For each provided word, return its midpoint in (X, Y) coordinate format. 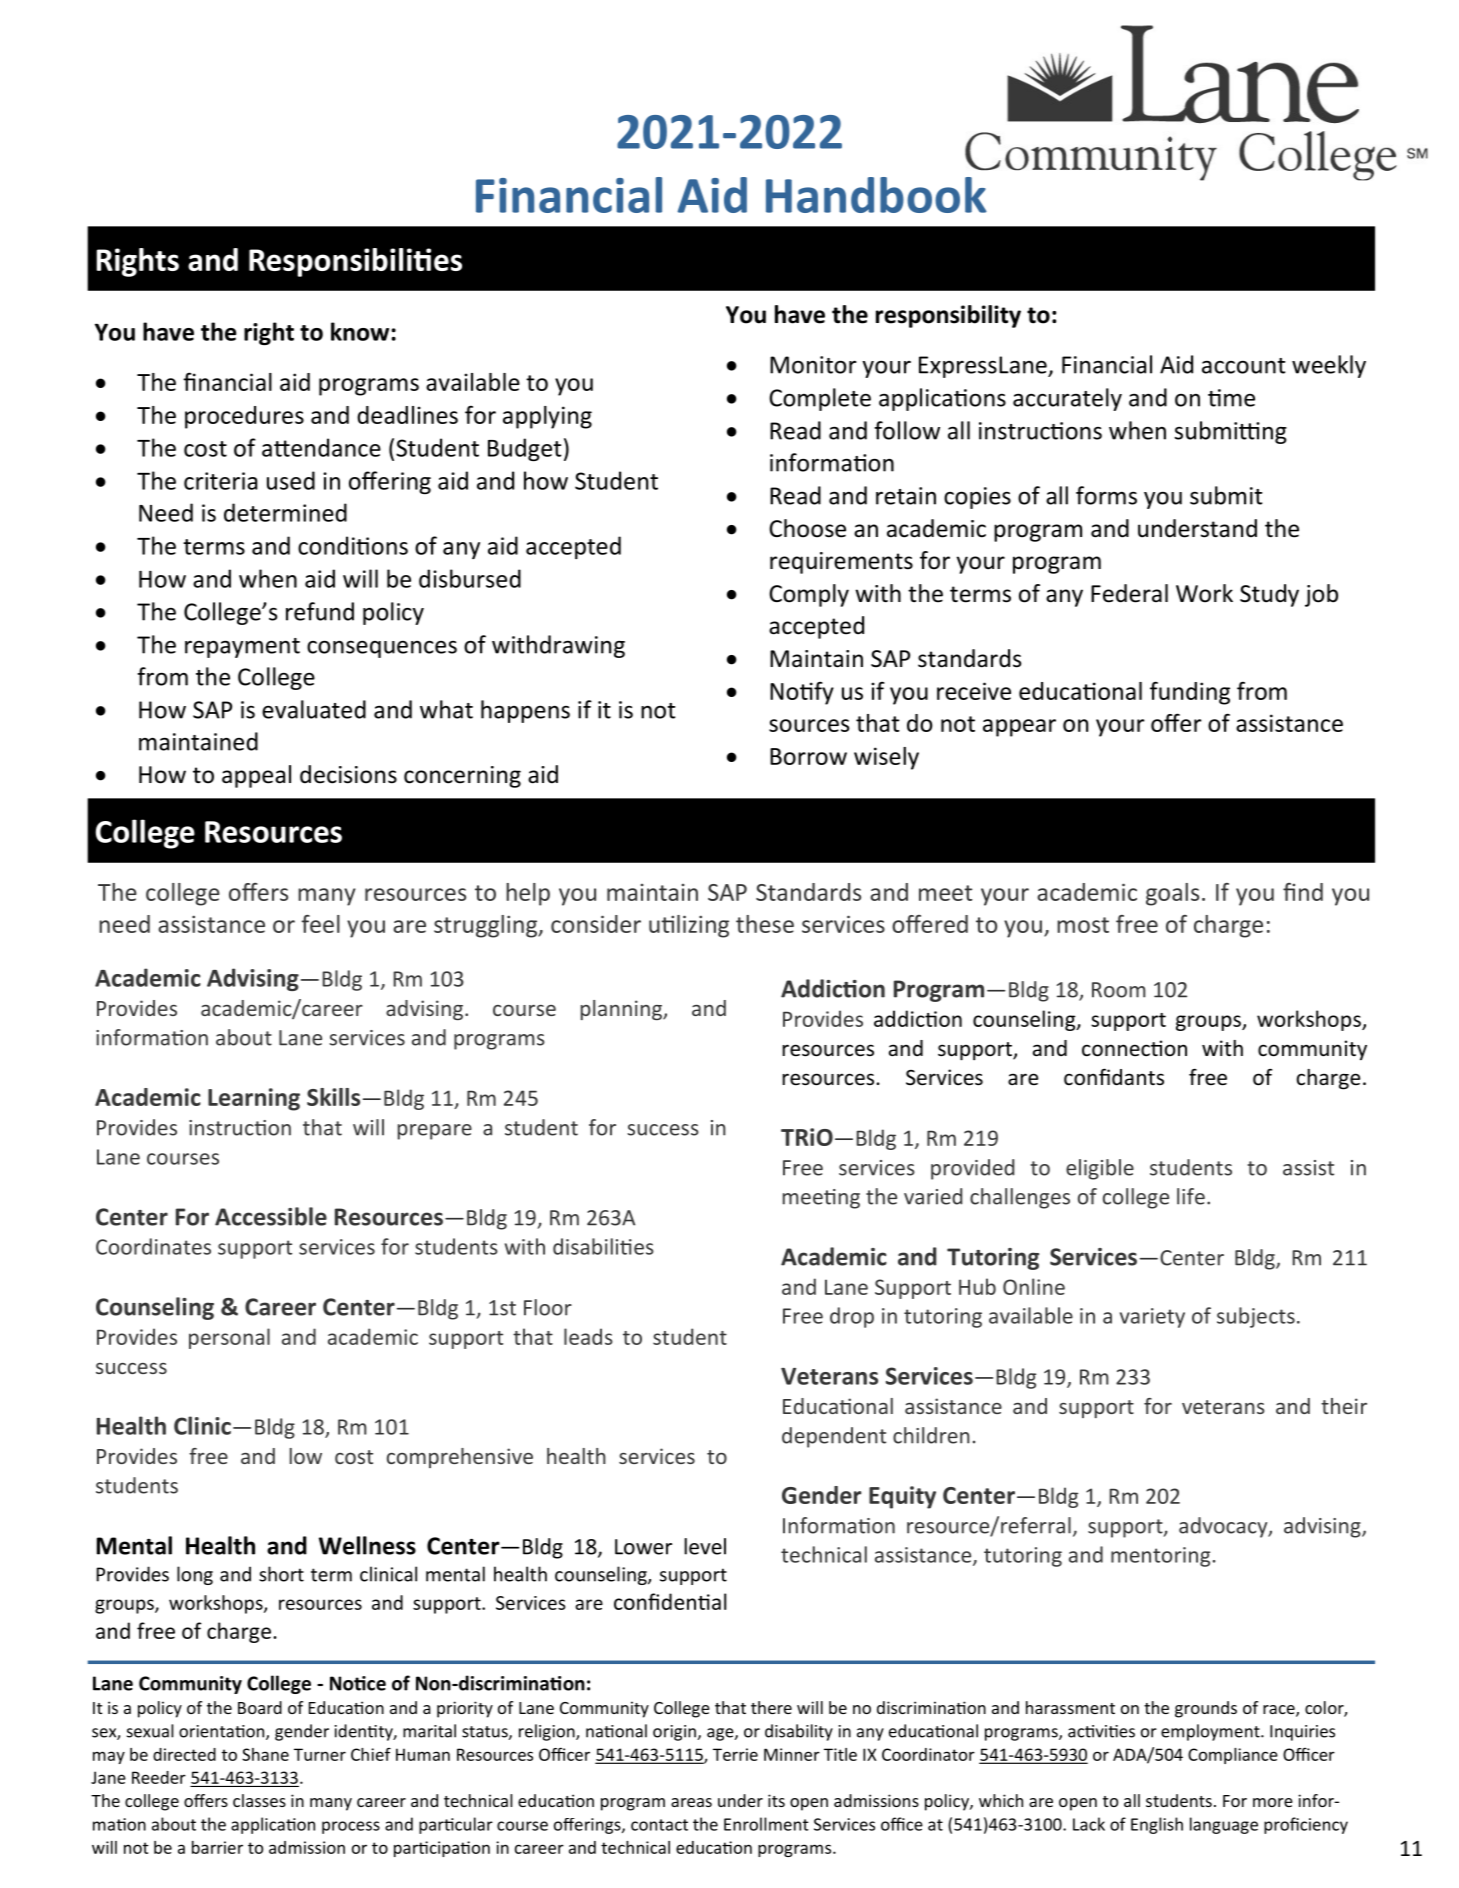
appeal (256, 776)
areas (691, 1802)
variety (1152, 1318)
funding (1190, 693)
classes (259, 1800)
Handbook (876, 195)
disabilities (603, 1246)
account (1243, 366)
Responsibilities (355, 262)
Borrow (808, 756)
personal (229, 1338)
